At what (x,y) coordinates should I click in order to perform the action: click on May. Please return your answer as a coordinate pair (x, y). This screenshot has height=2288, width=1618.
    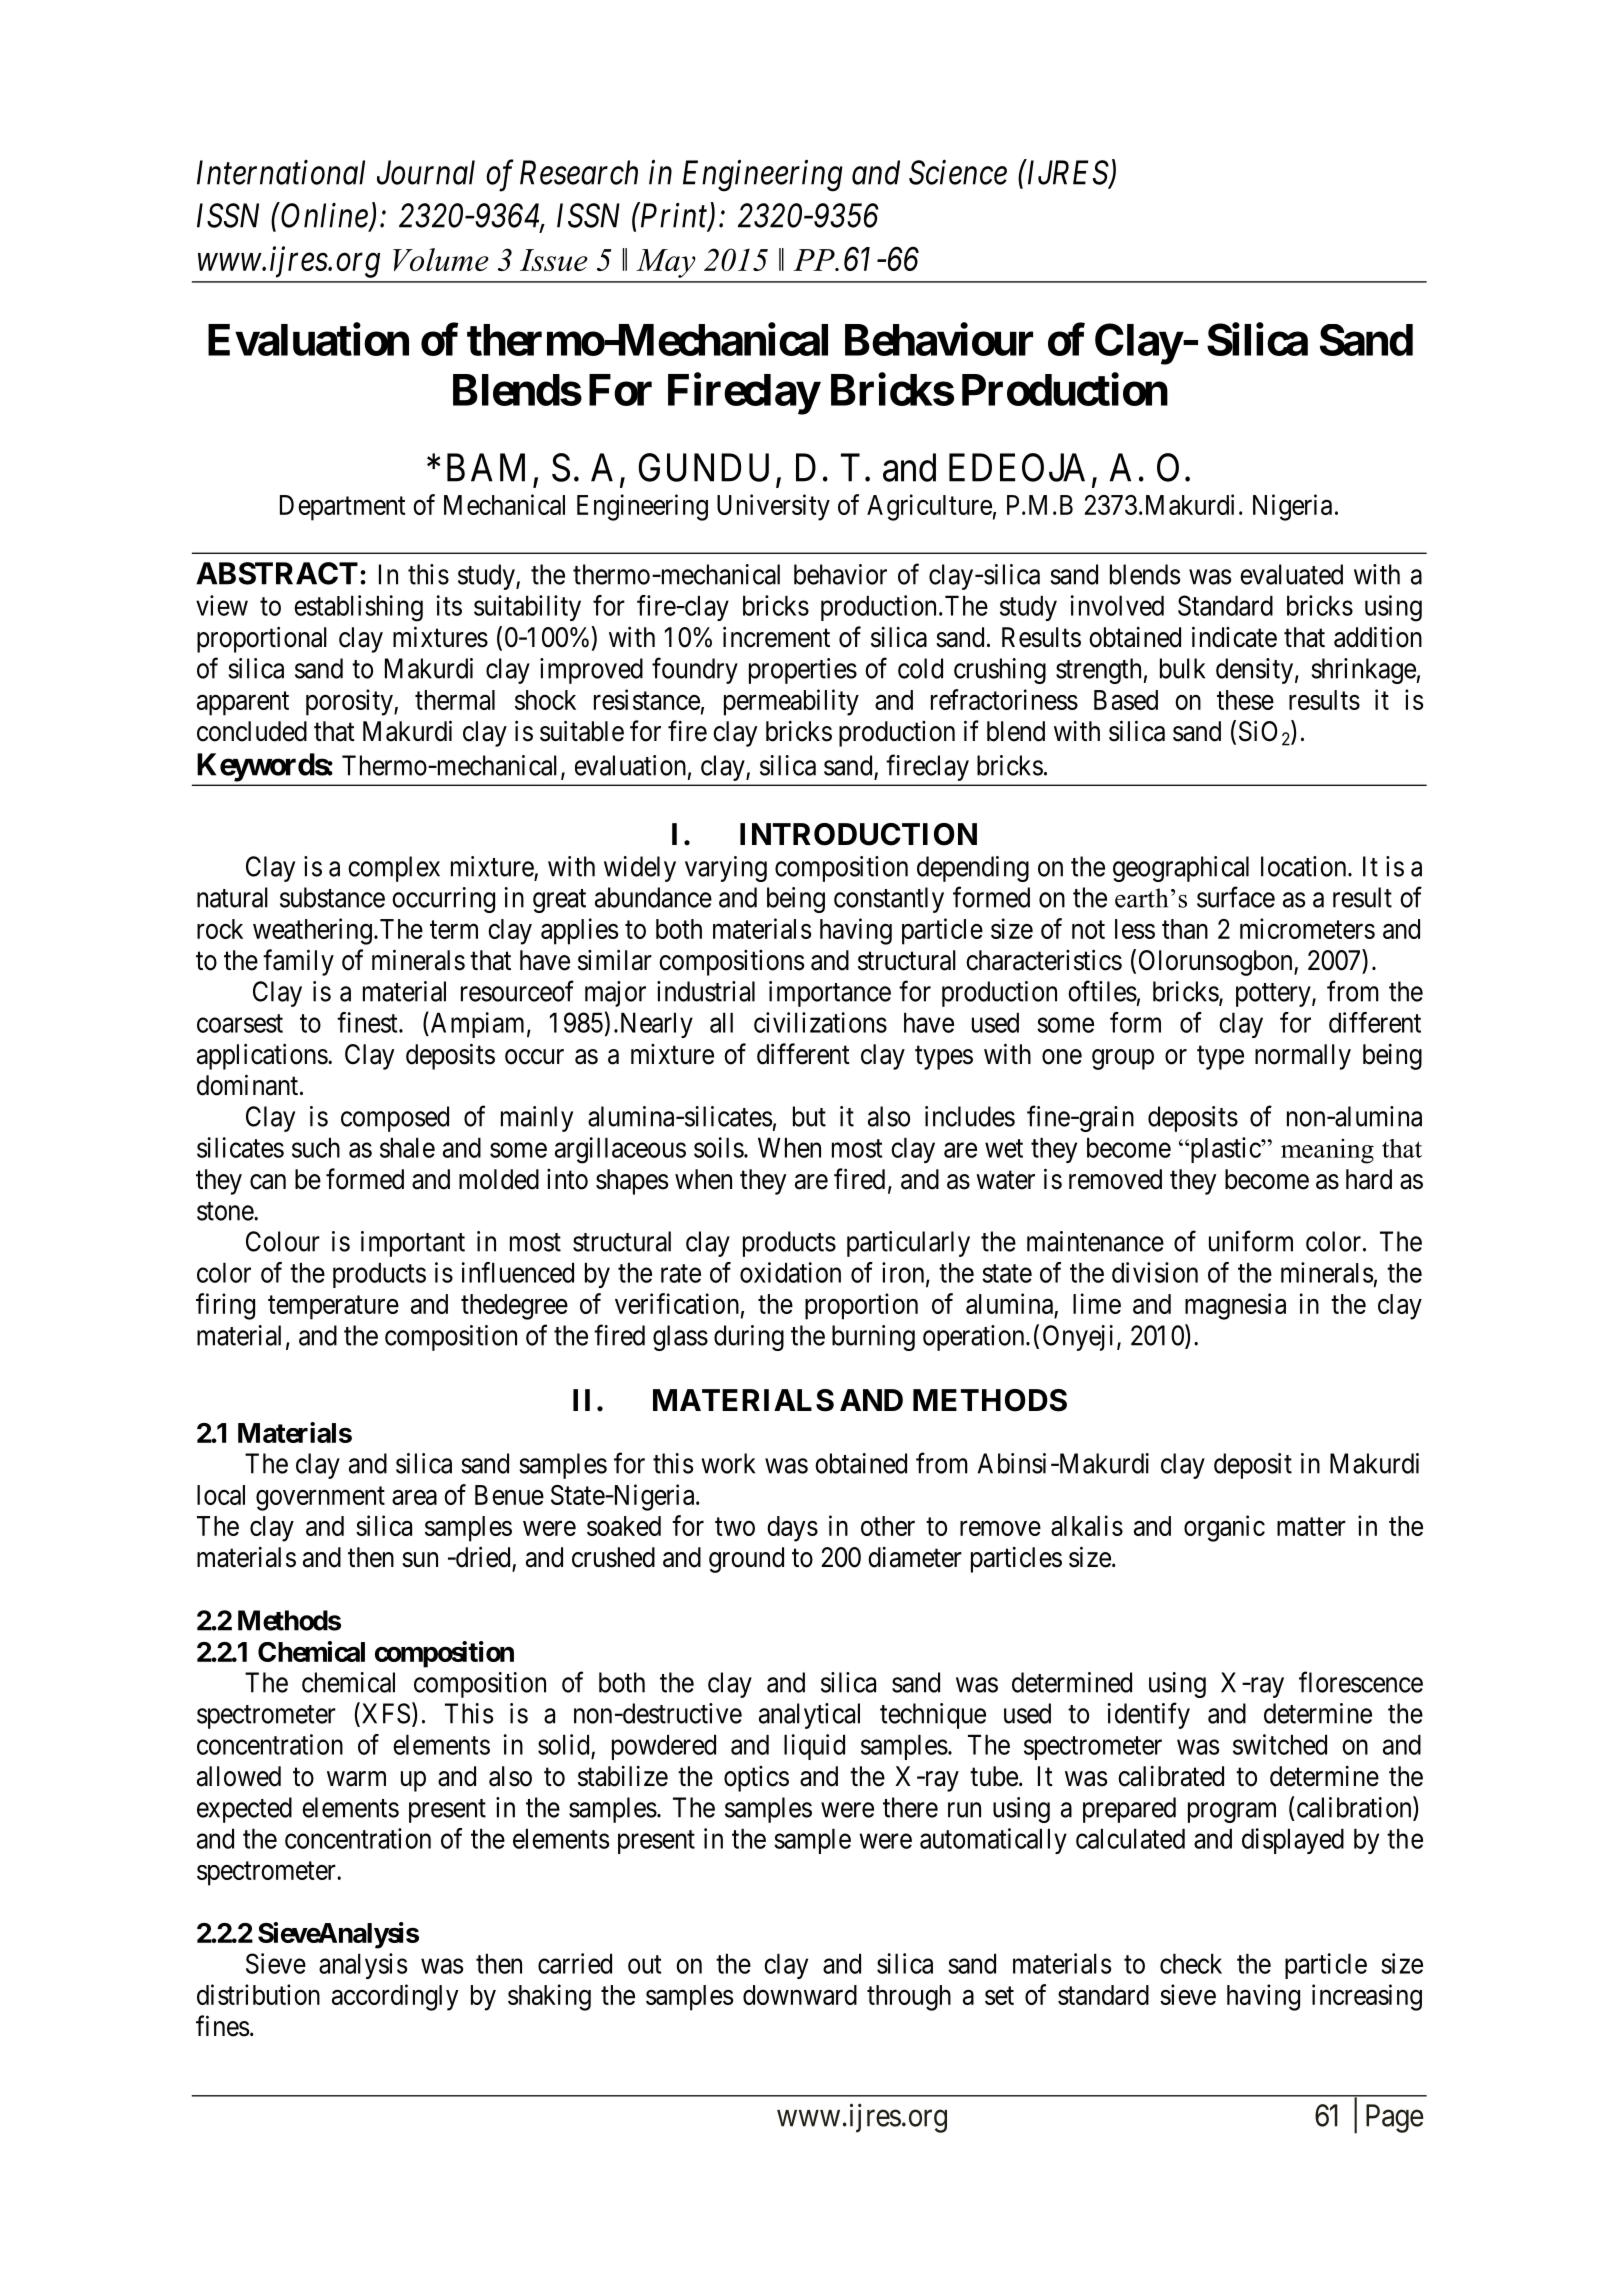
    Looking at the image, I should click on (666, 263).
